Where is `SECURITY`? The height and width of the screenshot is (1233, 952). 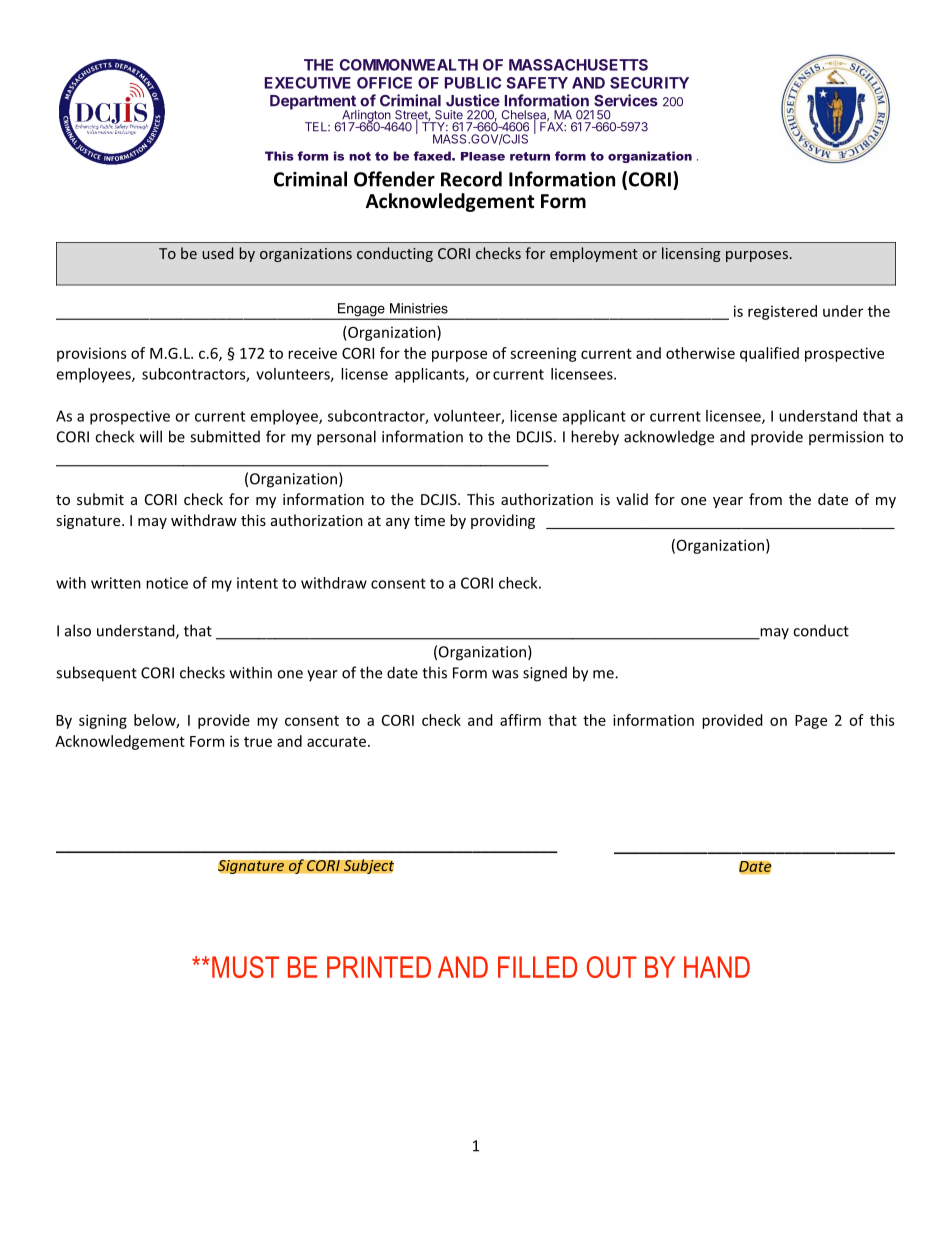
SECURITY is located at coordinates (649, 83).
